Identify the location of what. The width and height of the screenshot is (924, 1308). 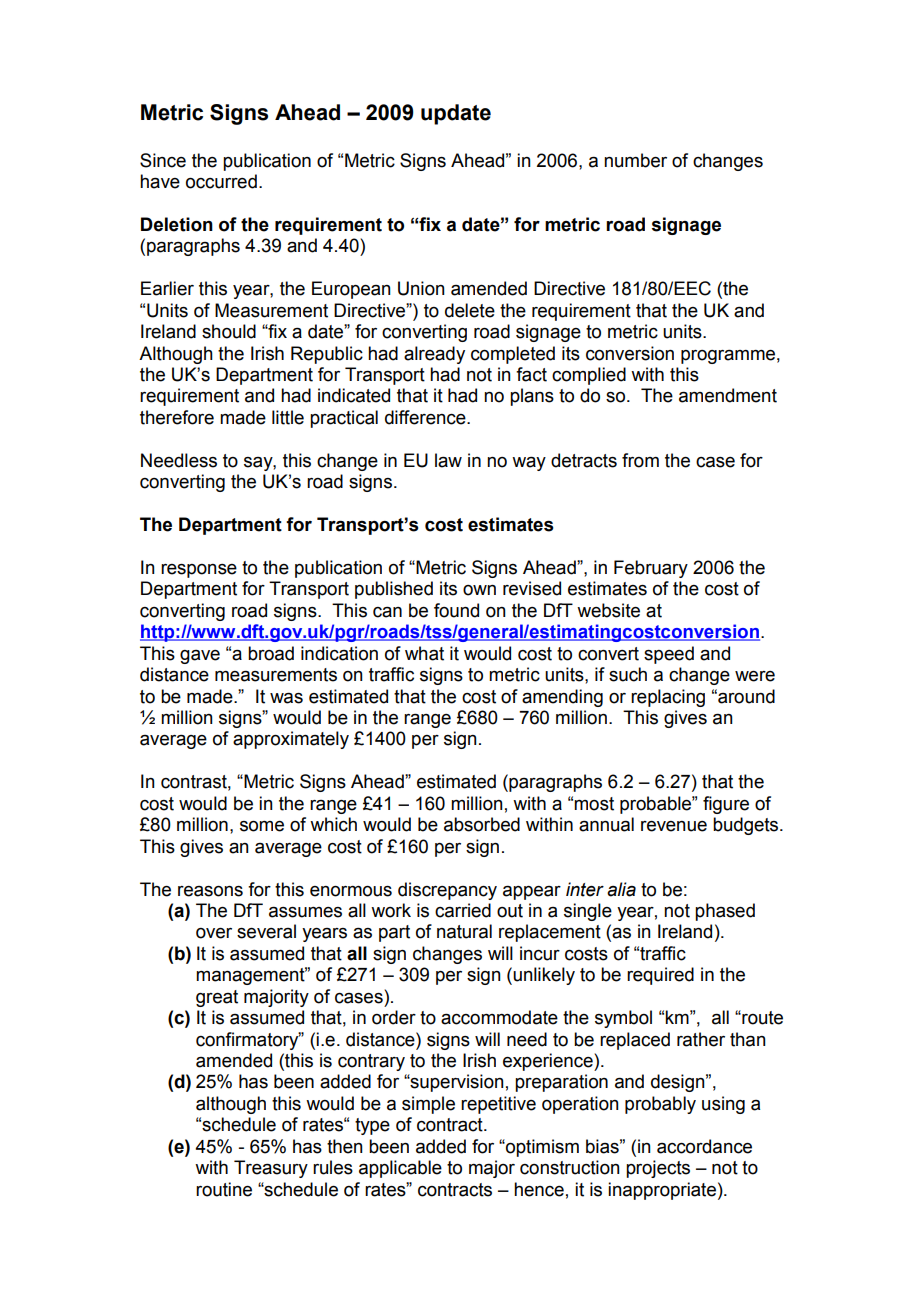
(424, 653).
